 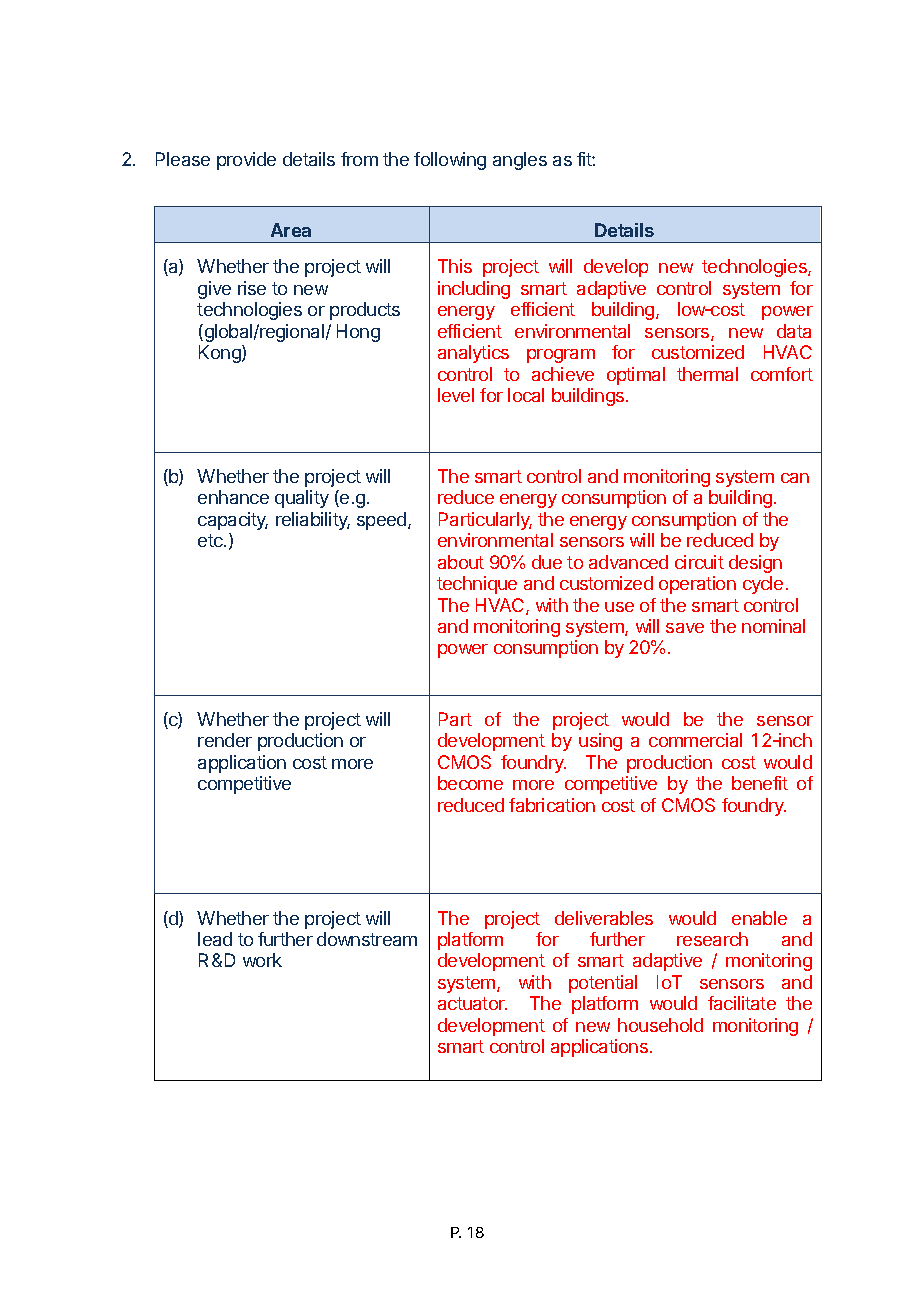 I want to click on provide, so click(x=246, y=161).
